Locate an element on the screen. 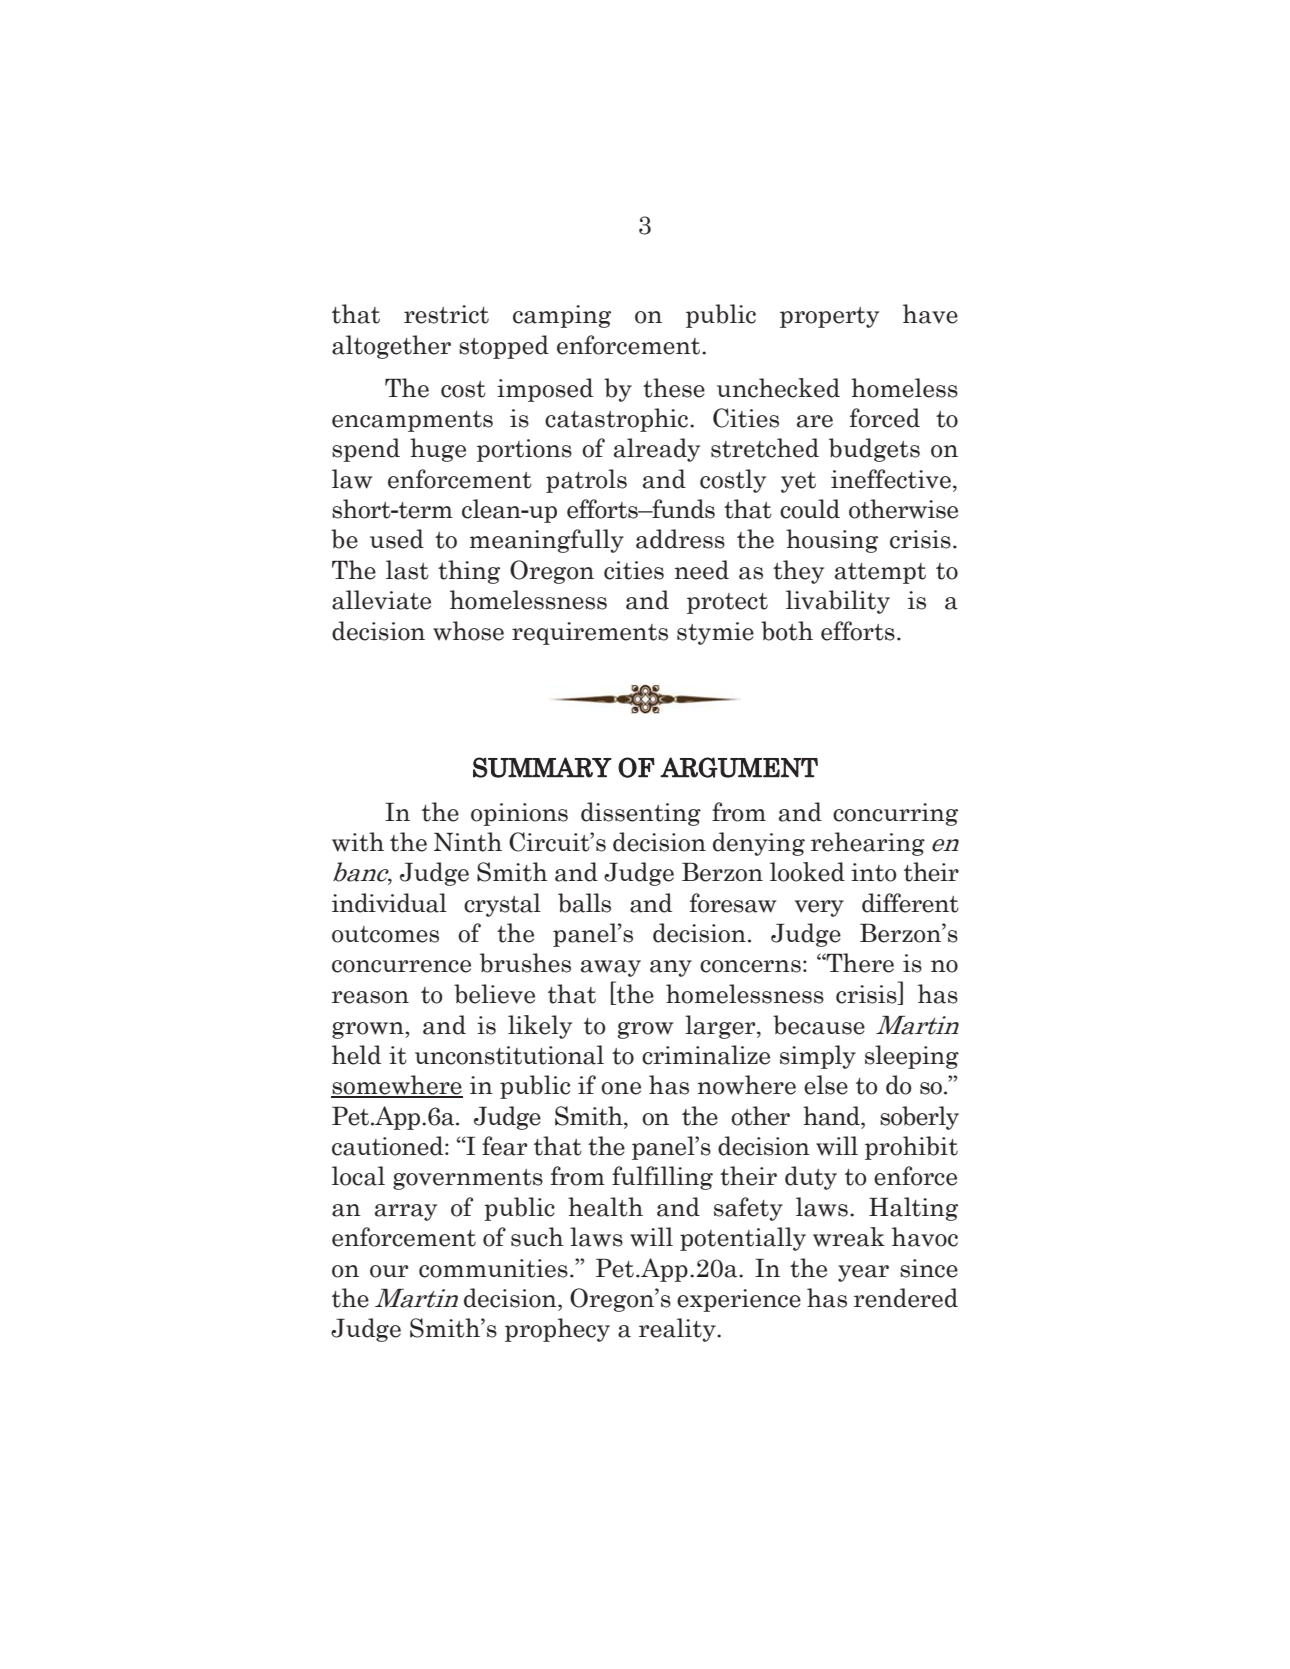 Image resolution: width=1290 pixels, height=1669 pixels. concurring is located at coordinates (895, 814).
